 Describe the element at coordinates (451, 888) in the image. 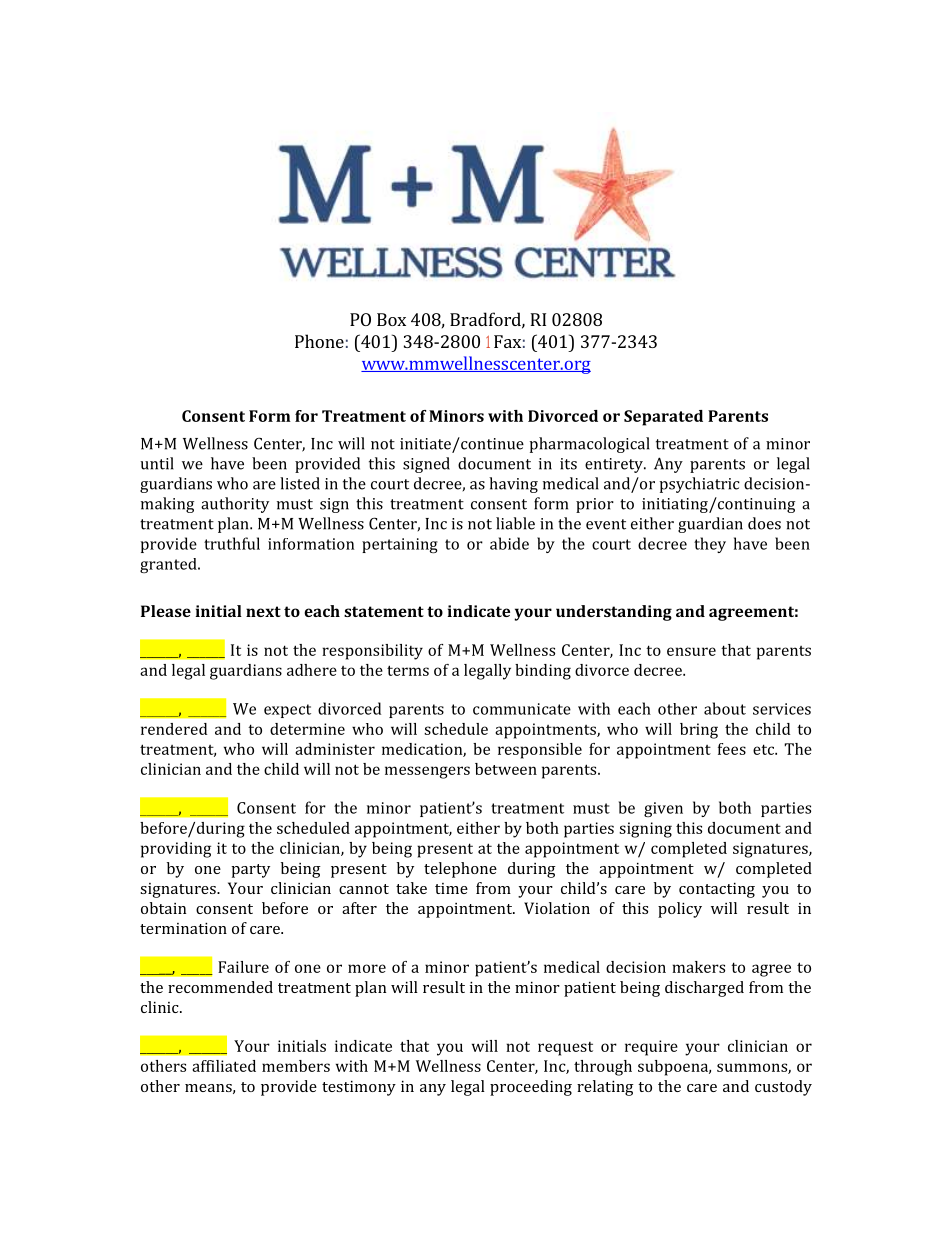

I see `time` at that location.
